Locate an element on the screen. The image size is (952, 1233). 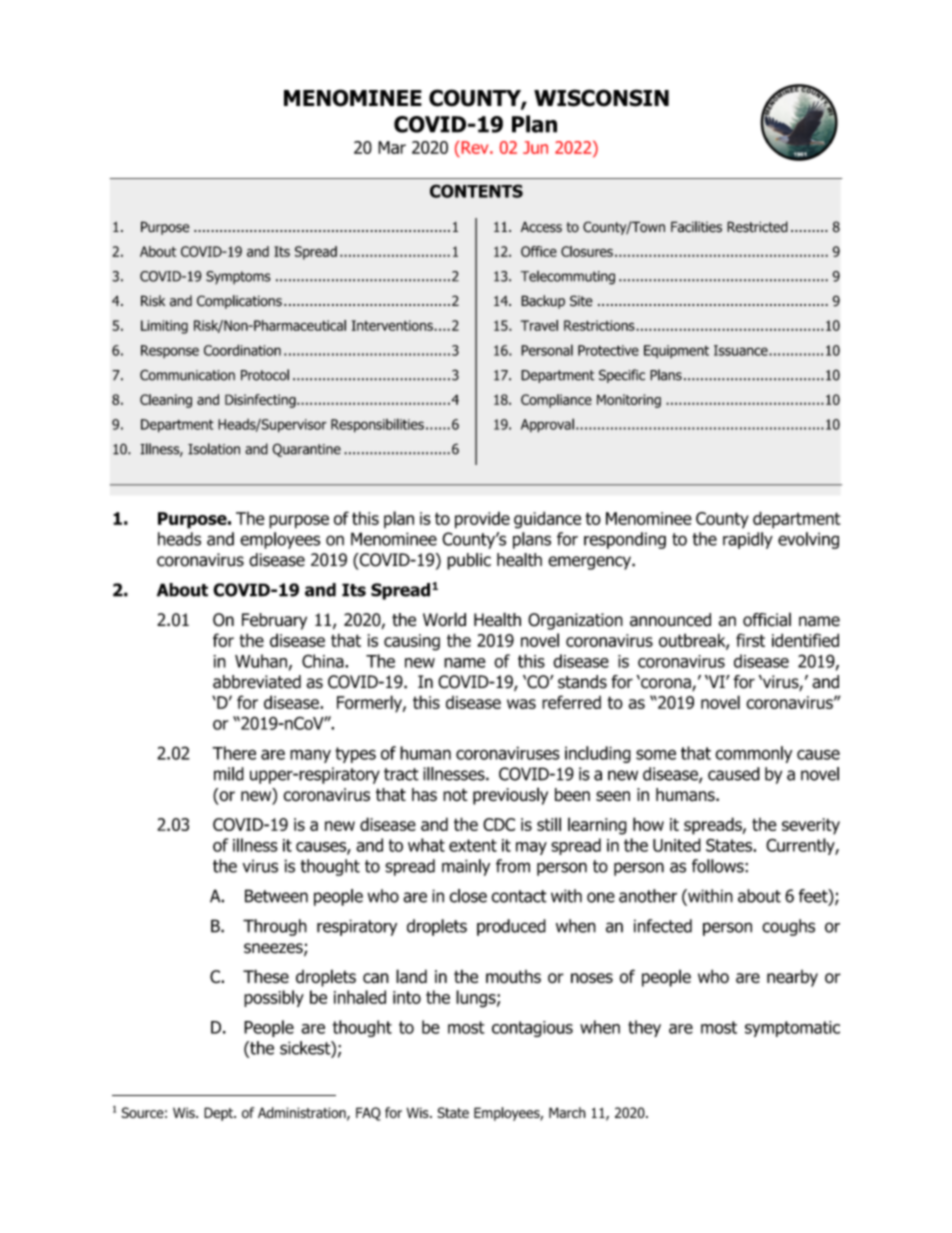
mild is located at coordinates (229, 774).
